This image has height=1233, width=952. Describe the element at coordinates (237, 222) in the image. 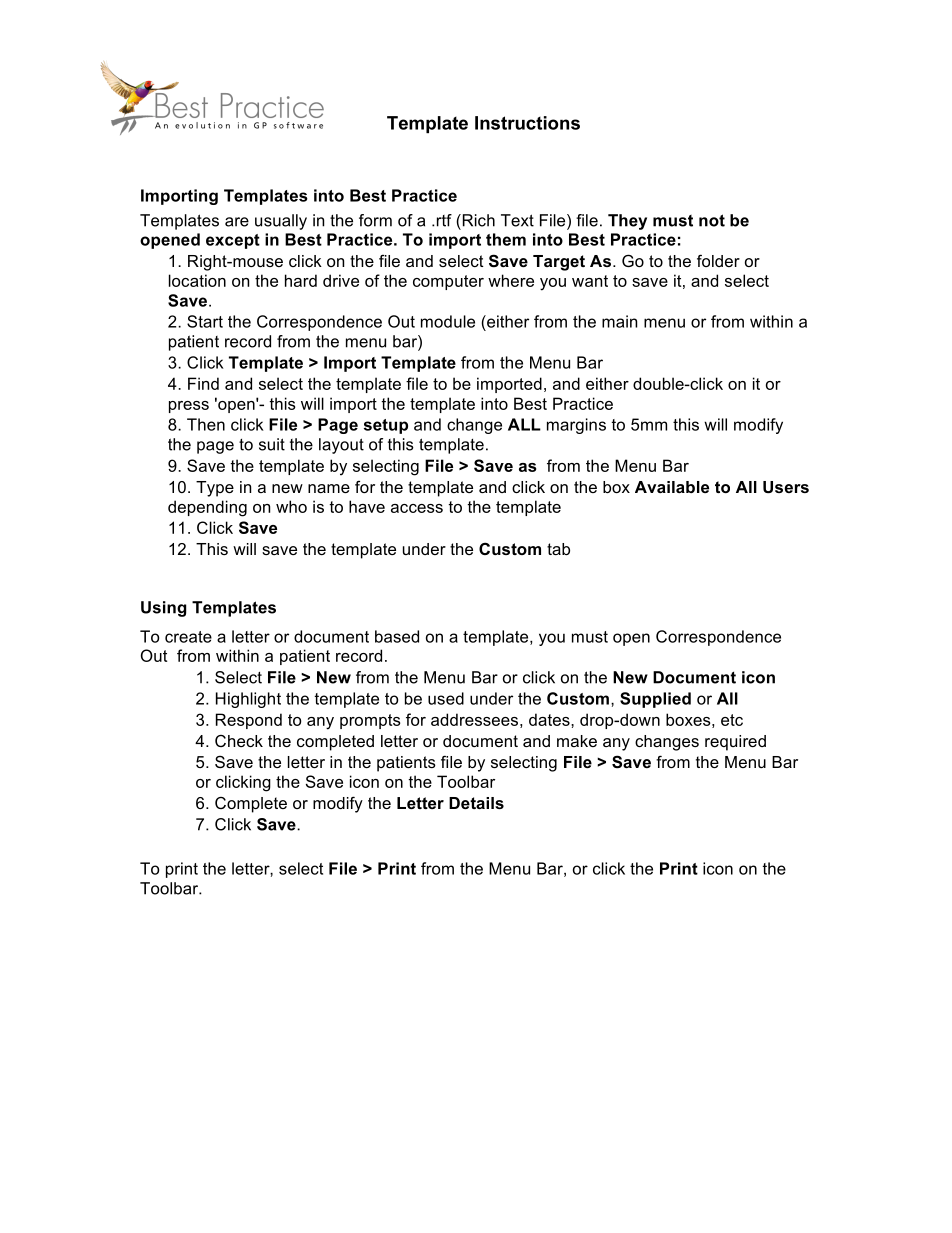

I see `are` at that location.
